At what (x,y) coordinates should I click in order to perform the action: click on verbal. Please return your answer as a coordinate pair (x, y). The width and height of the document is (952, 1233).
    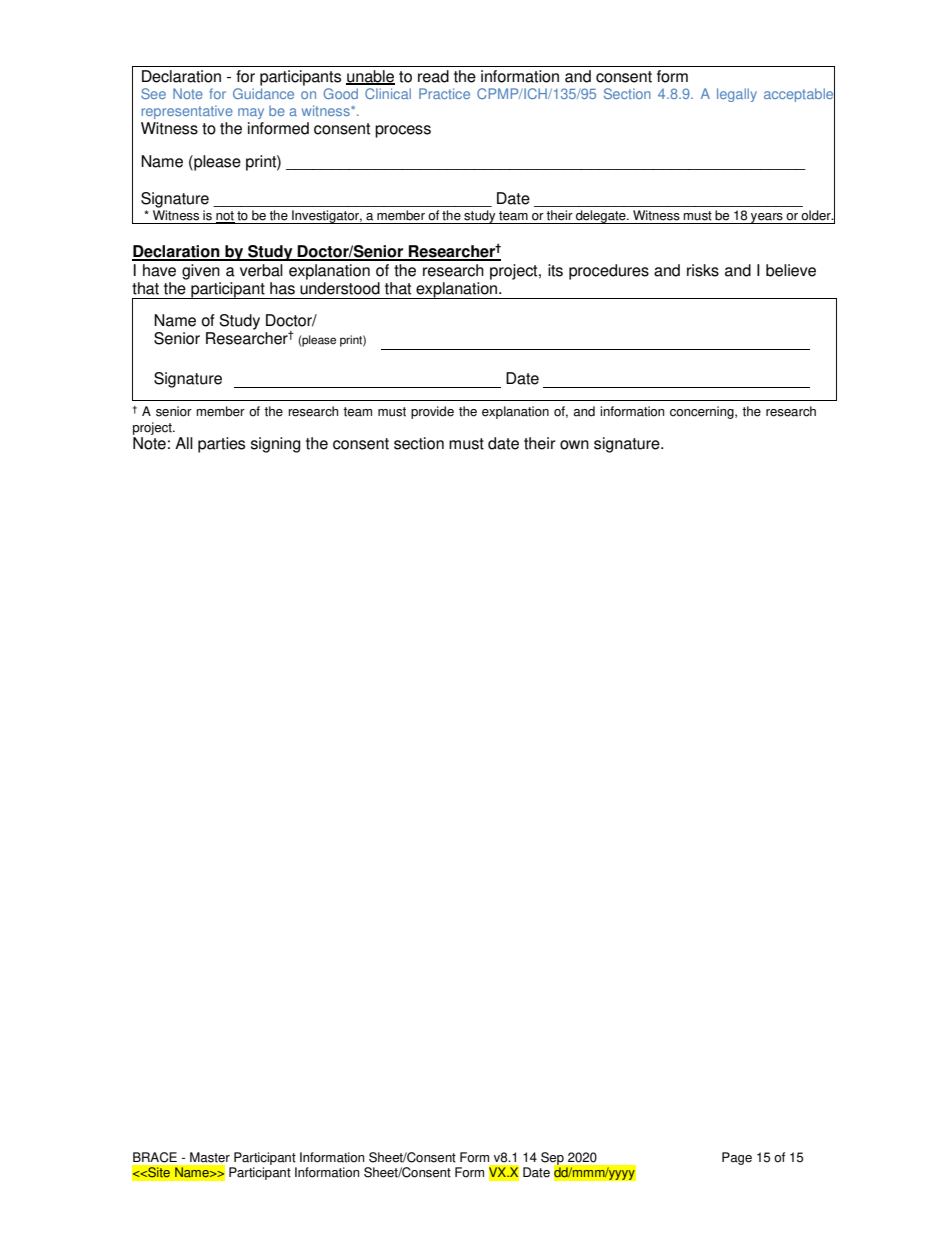
    Looking at the image, I should click on (261, 270).
